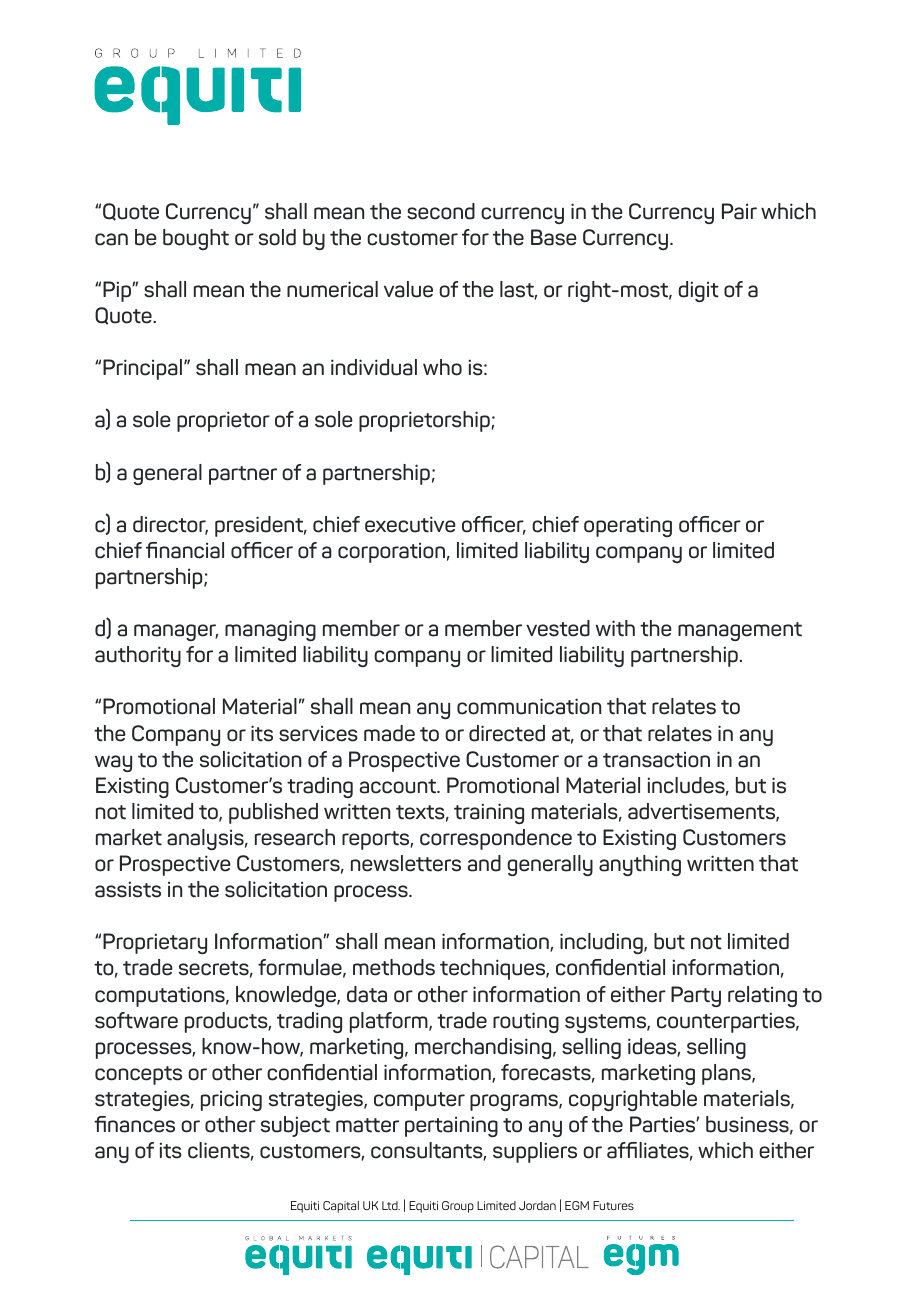 This screenshot has height=1308, width=924. Describe the element at coordinates (458, 1207) in the screenshot. I see `Group` at that location.
